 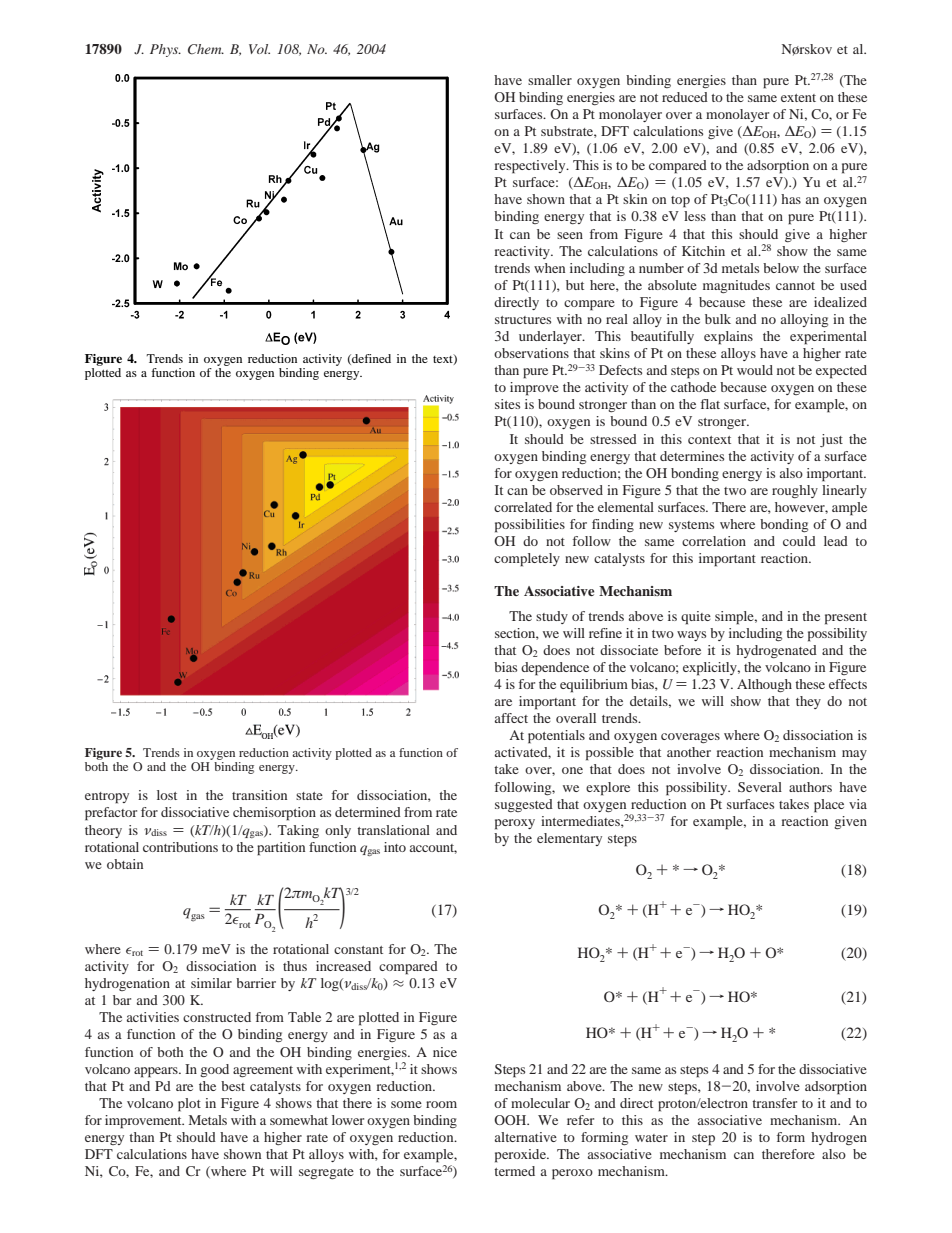 I want to click on study, so click(x=552, y=617).
